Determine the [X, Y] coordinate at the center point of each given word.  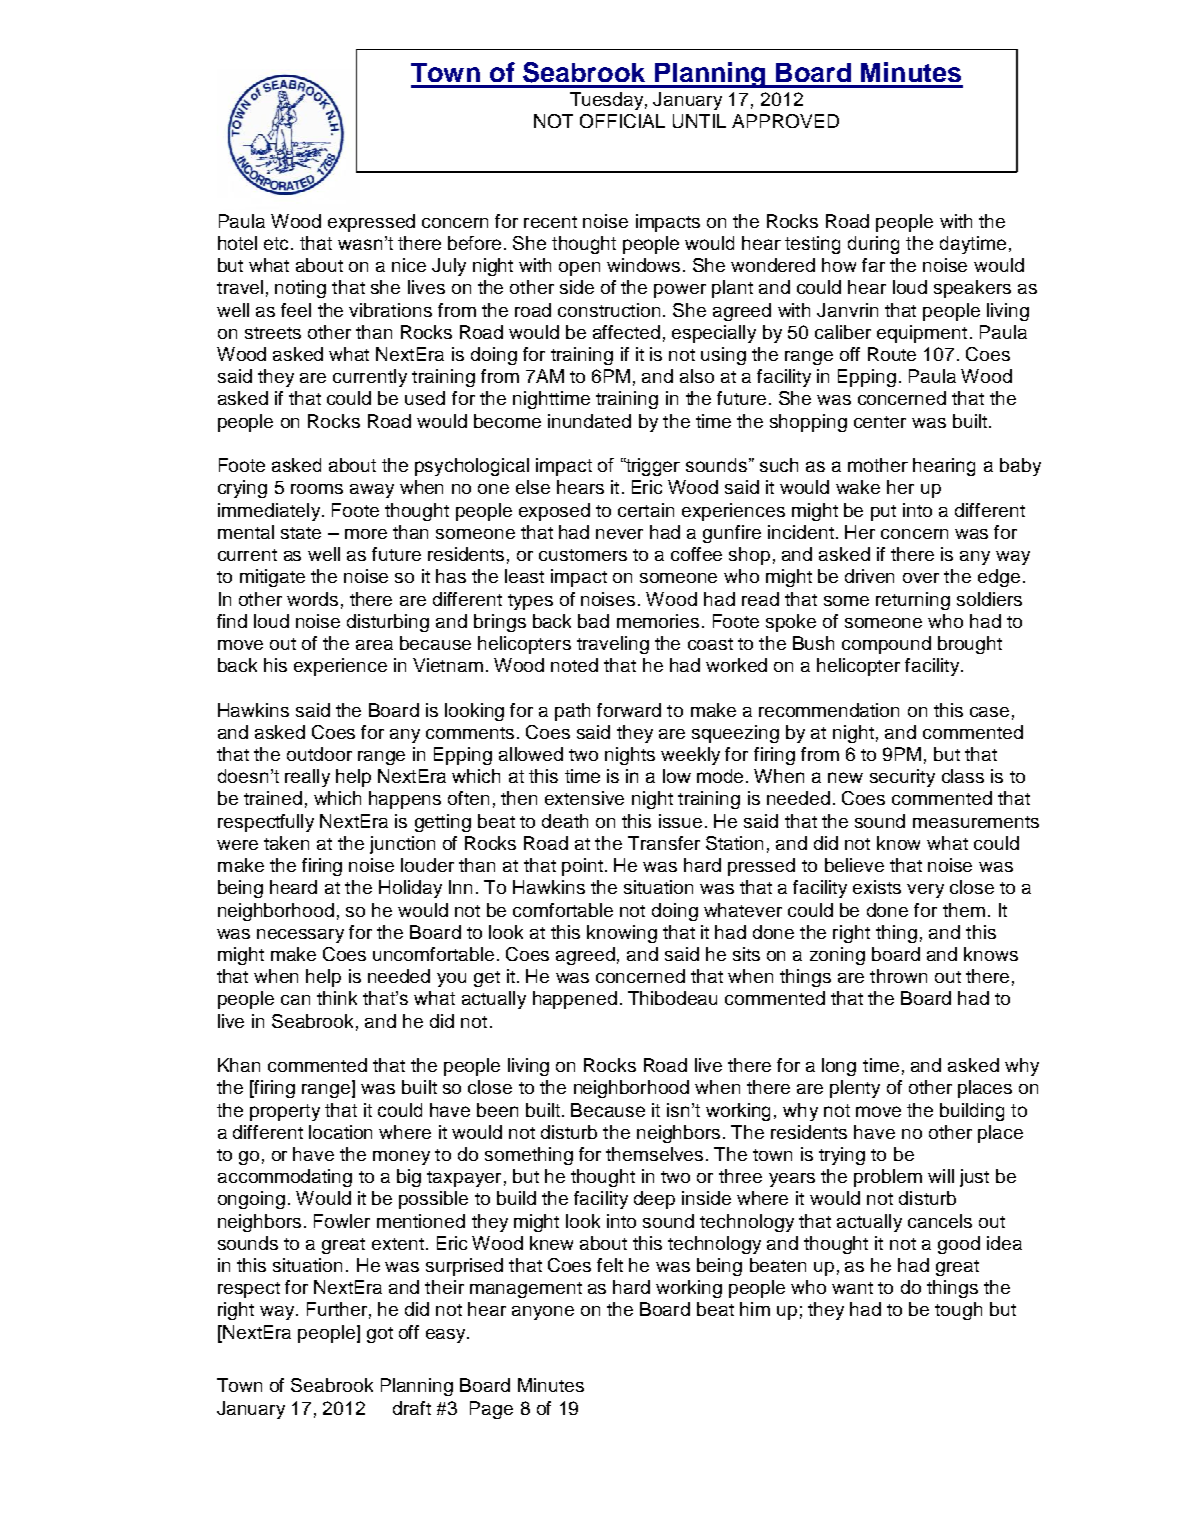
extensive [584, 798]
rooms [317, 489]
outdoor [319, 754]
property [285, 1112]
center [880, 422]
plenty [855, 1089]
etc [278, 243]
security [902, 778]
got [380, 1335]
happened [575, 1000]
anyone [543, 1313]
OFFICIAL [622, 121]
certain [646, 510]
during [873, 245]
